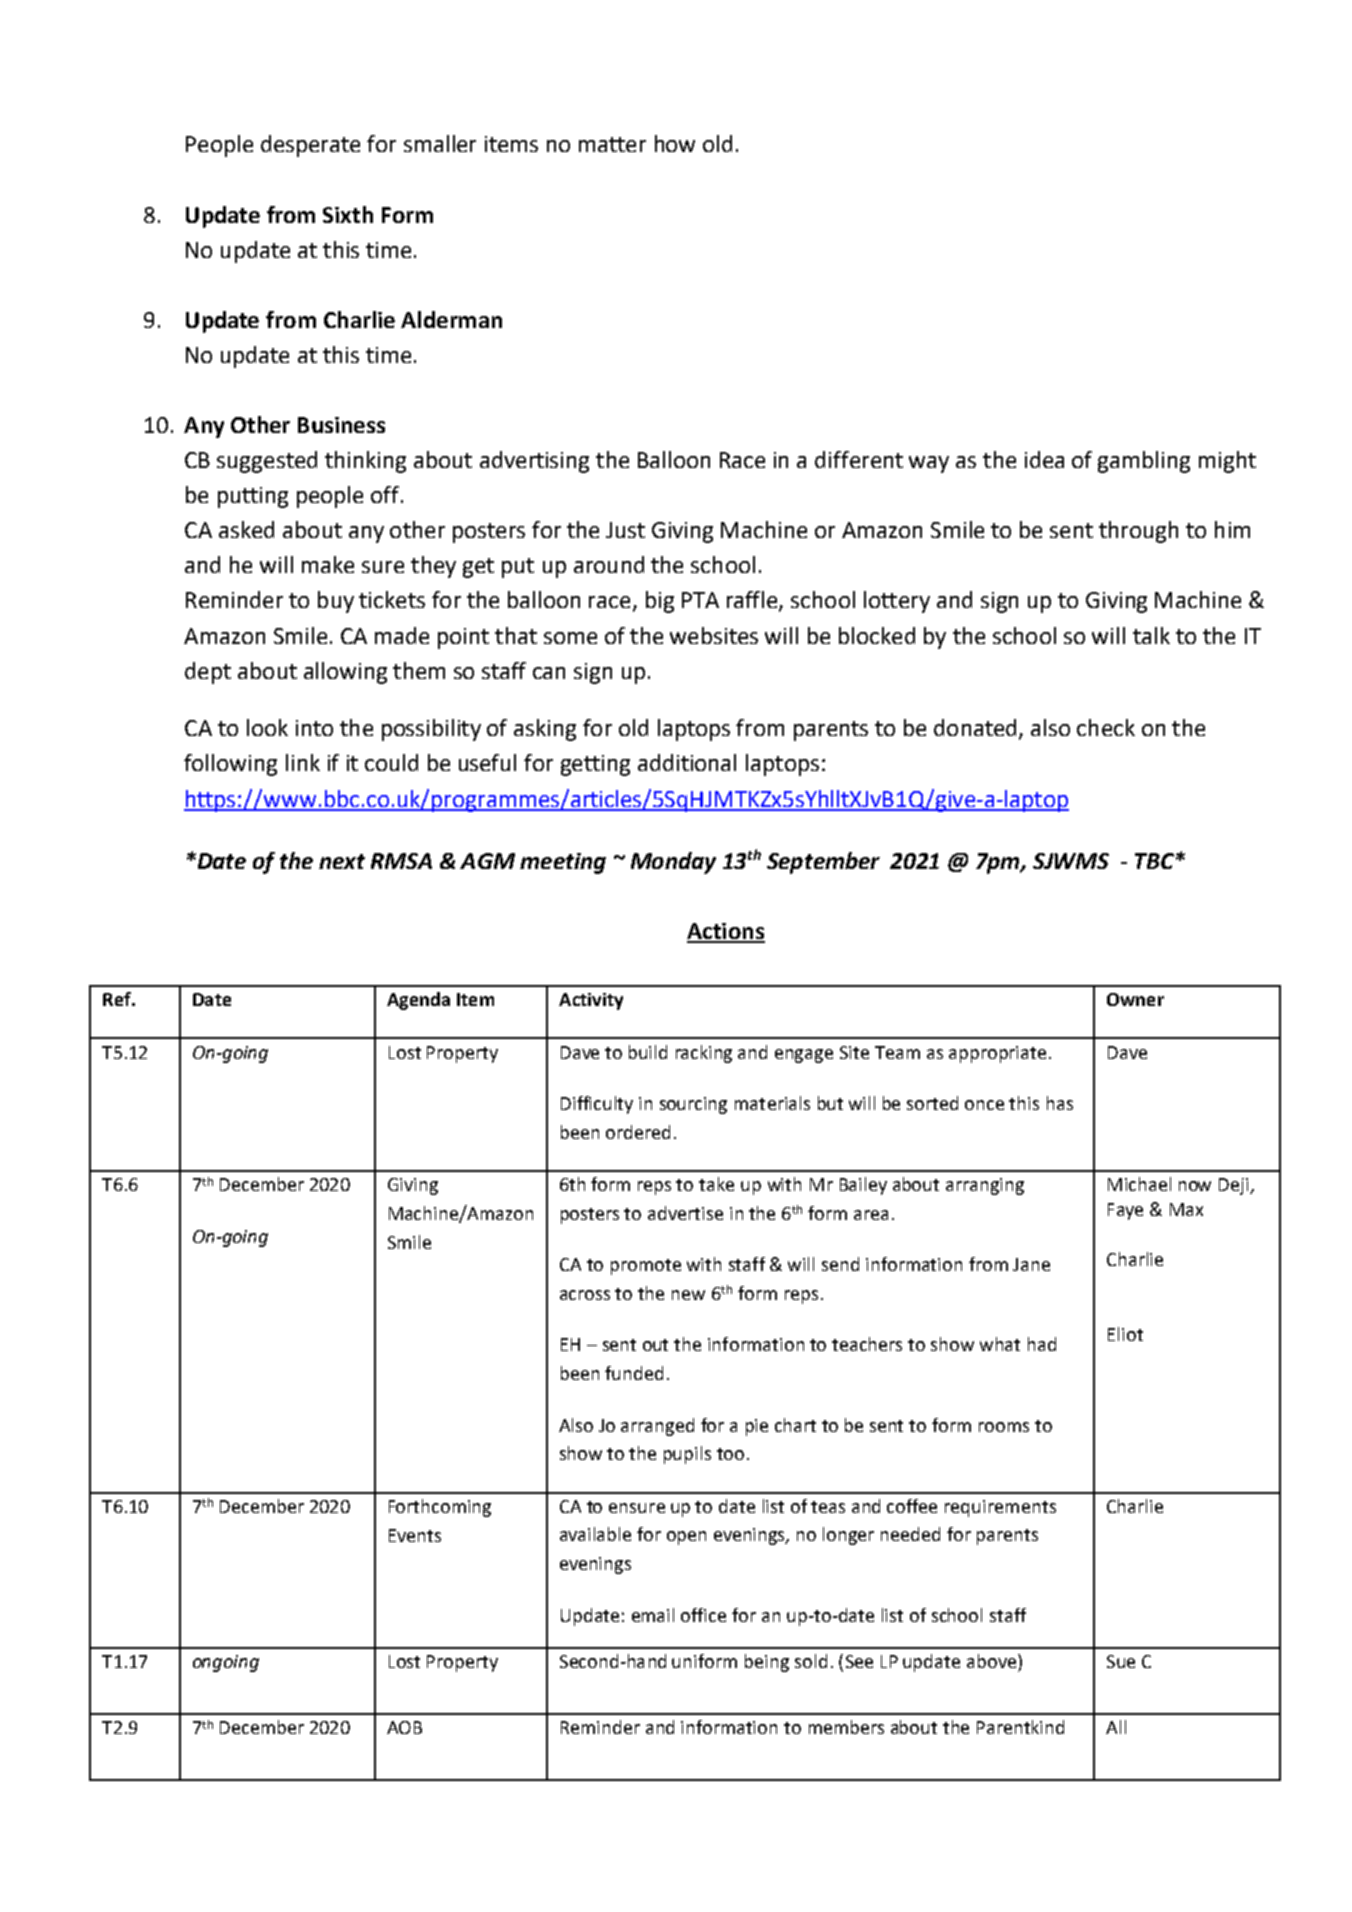 This page has height=1912, width=1352. I want to click on Actions, so click(726, 932).
